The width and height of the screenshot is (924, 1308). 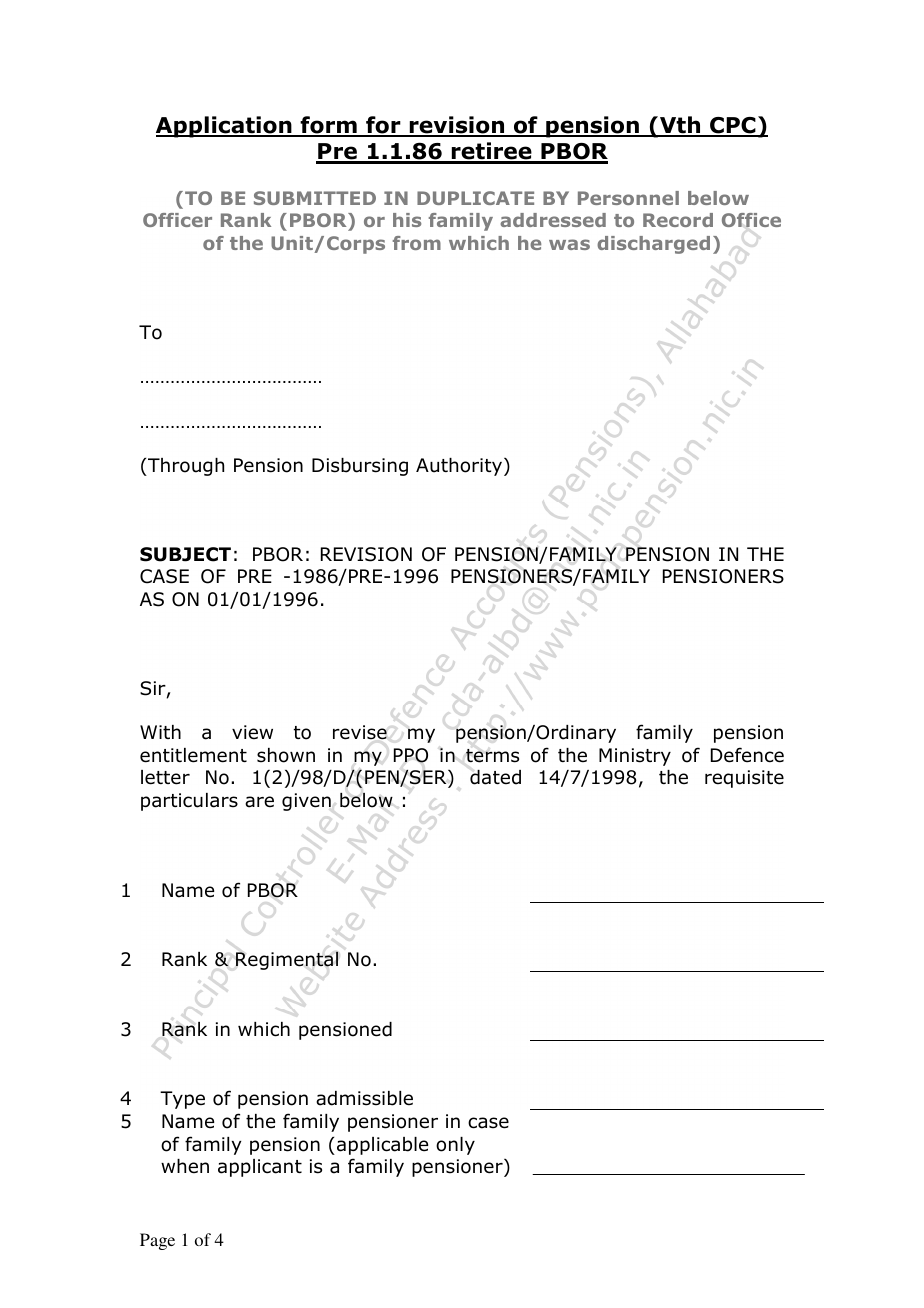 What do you see at coordinates (455, 1146) in the screenshot?
I see `only` at bounding box center [455, 1146].
